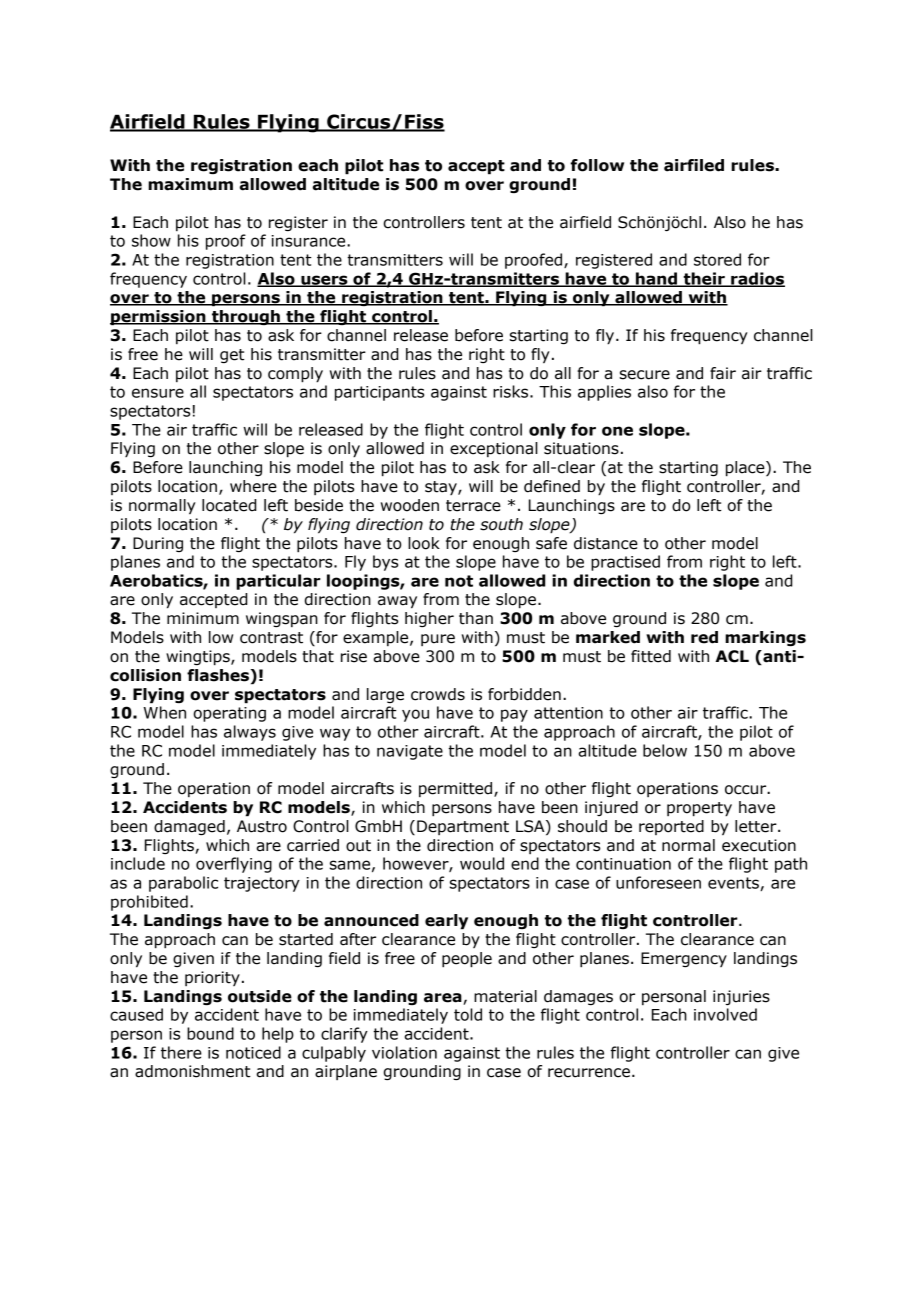 Image resolution: width=924 pixels, height=1308 pixels. Describe the element at coordinates (717, 259) in the screenshot. I see `stored` at that location.
